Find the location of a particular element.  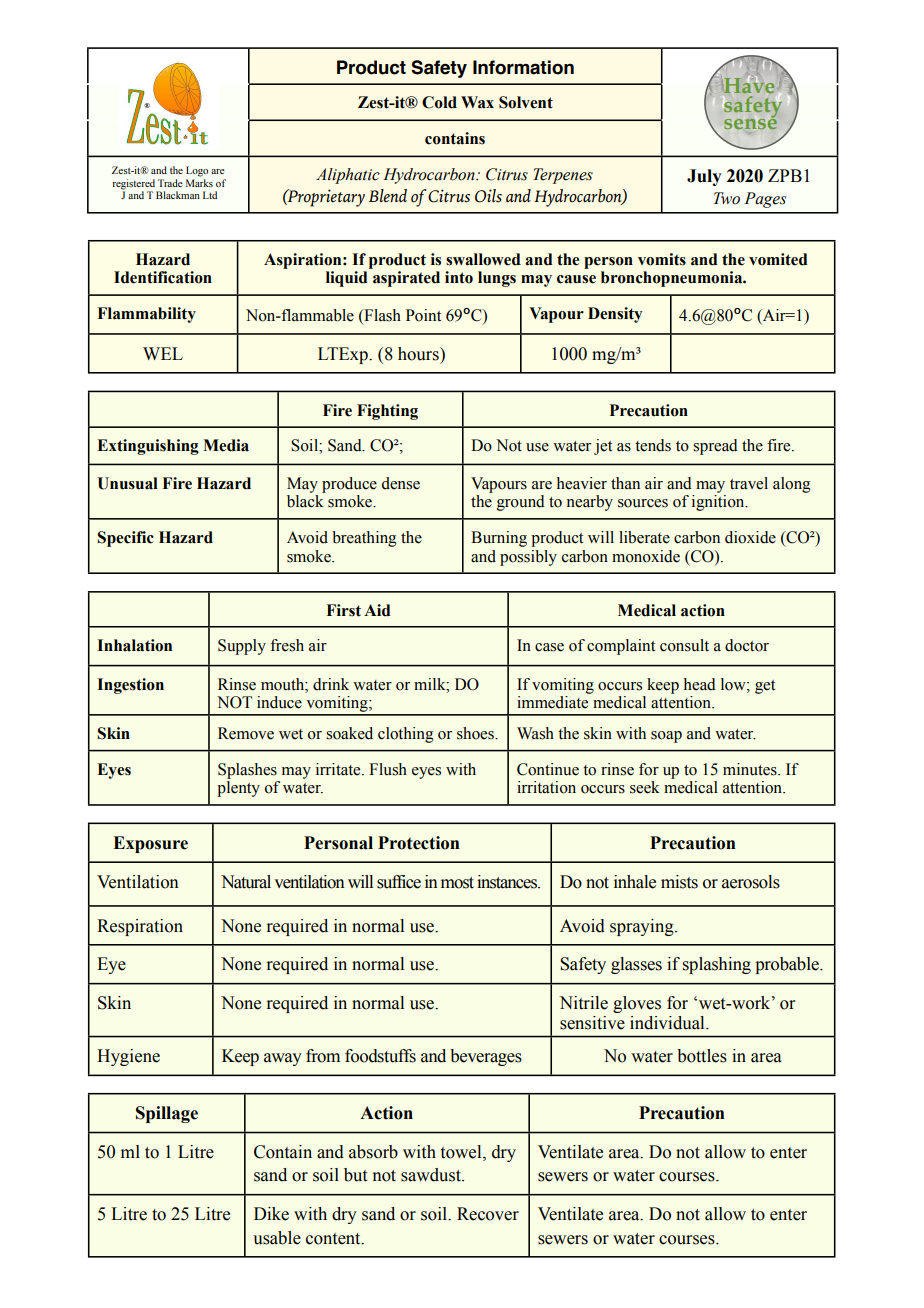

Dike is located at coordinates (271, 1214).
